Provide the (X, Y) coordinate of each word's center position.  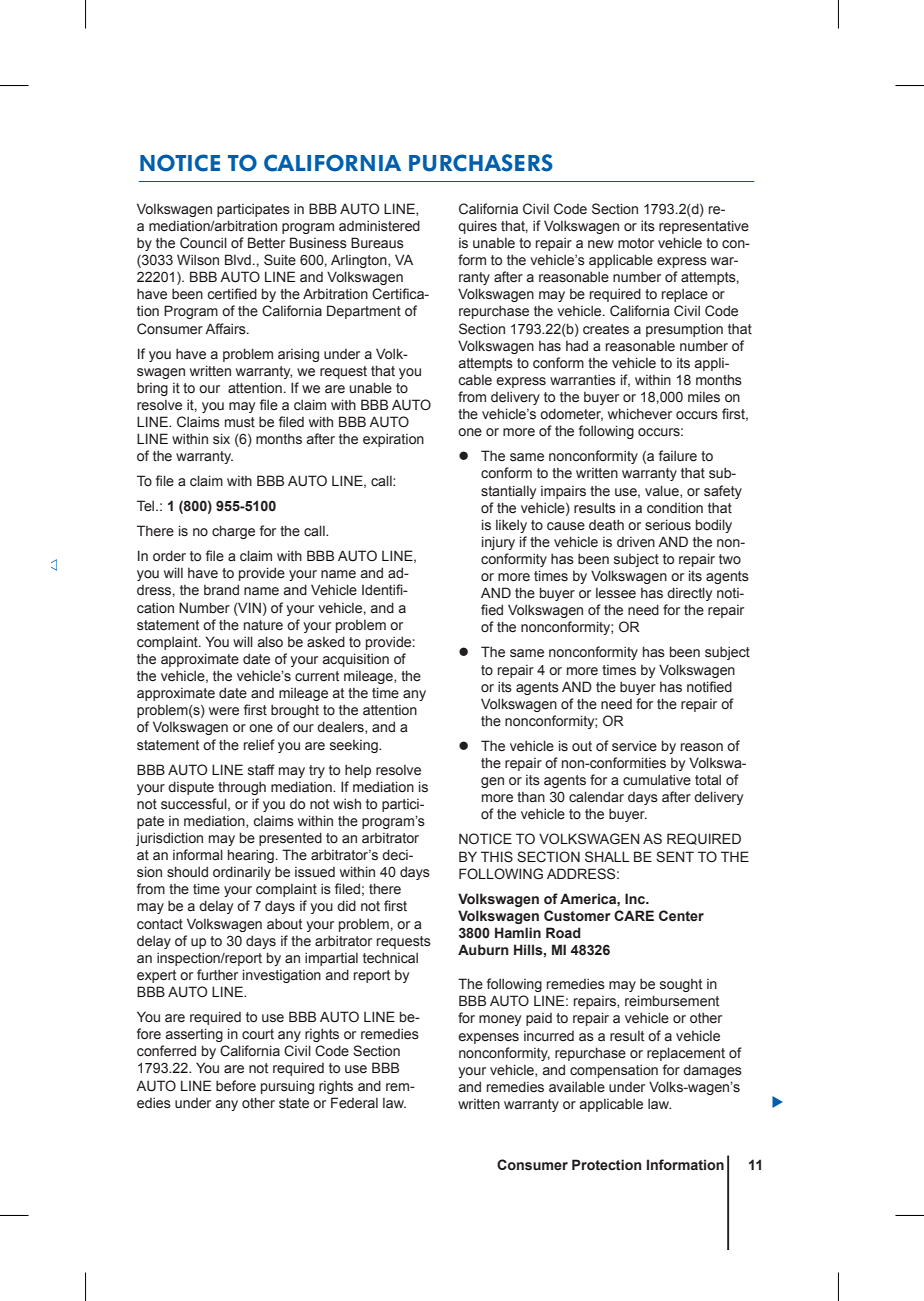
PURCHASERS (481, 163)
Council (203, 243)
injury (498, 543)
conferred (166, 1051)
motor (636, 243)
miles (704, 397)
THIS (497, 857)
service (634, 745)
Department (364, 312)
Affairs (226, 328)
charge (233, 532)
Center (681, 916)
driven (636, 542)
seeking (355, 746)
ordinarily (242, 873)
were (224, 711)
